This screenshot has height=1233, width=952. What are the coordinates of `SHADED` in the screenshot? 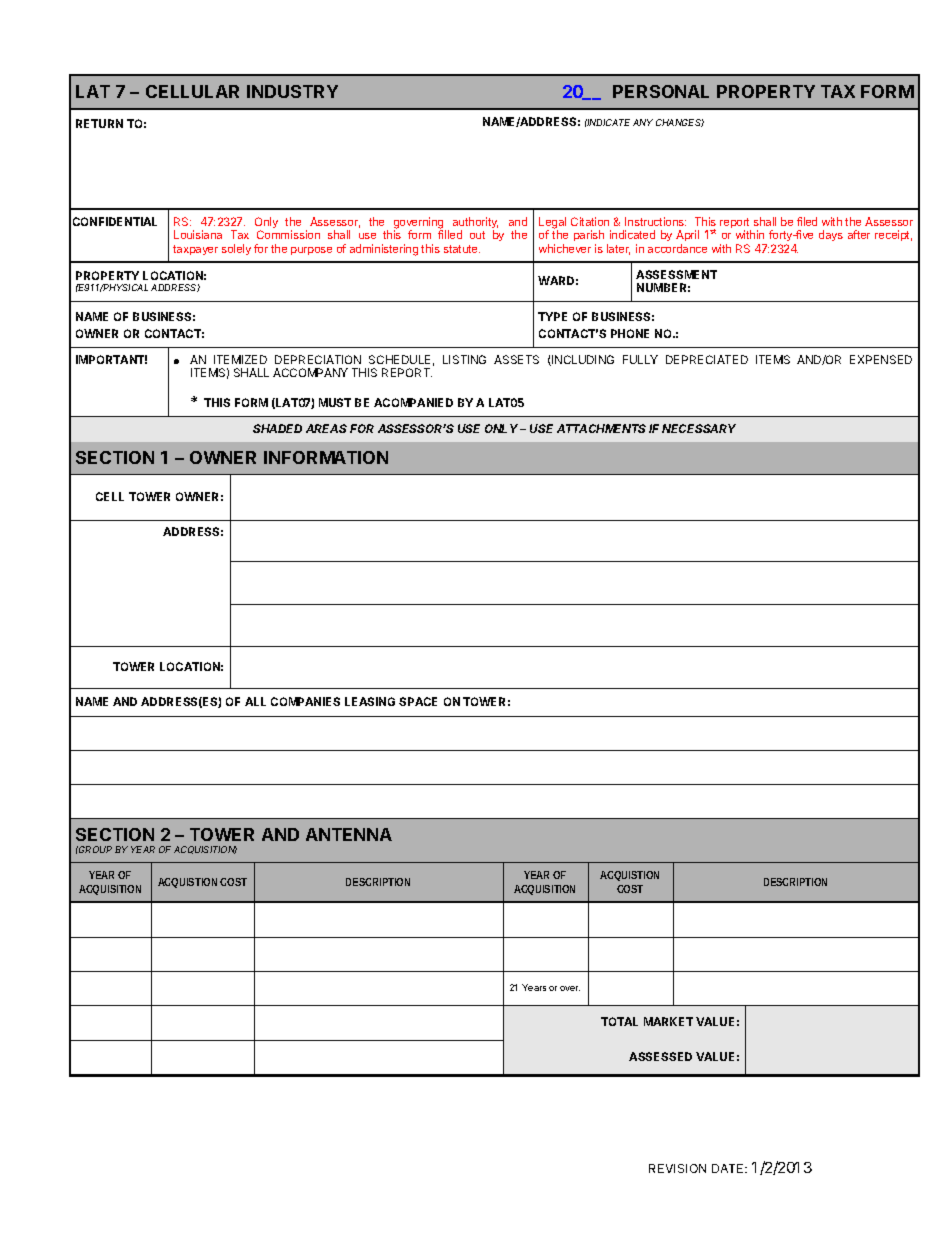 It's located at (277, 428).
